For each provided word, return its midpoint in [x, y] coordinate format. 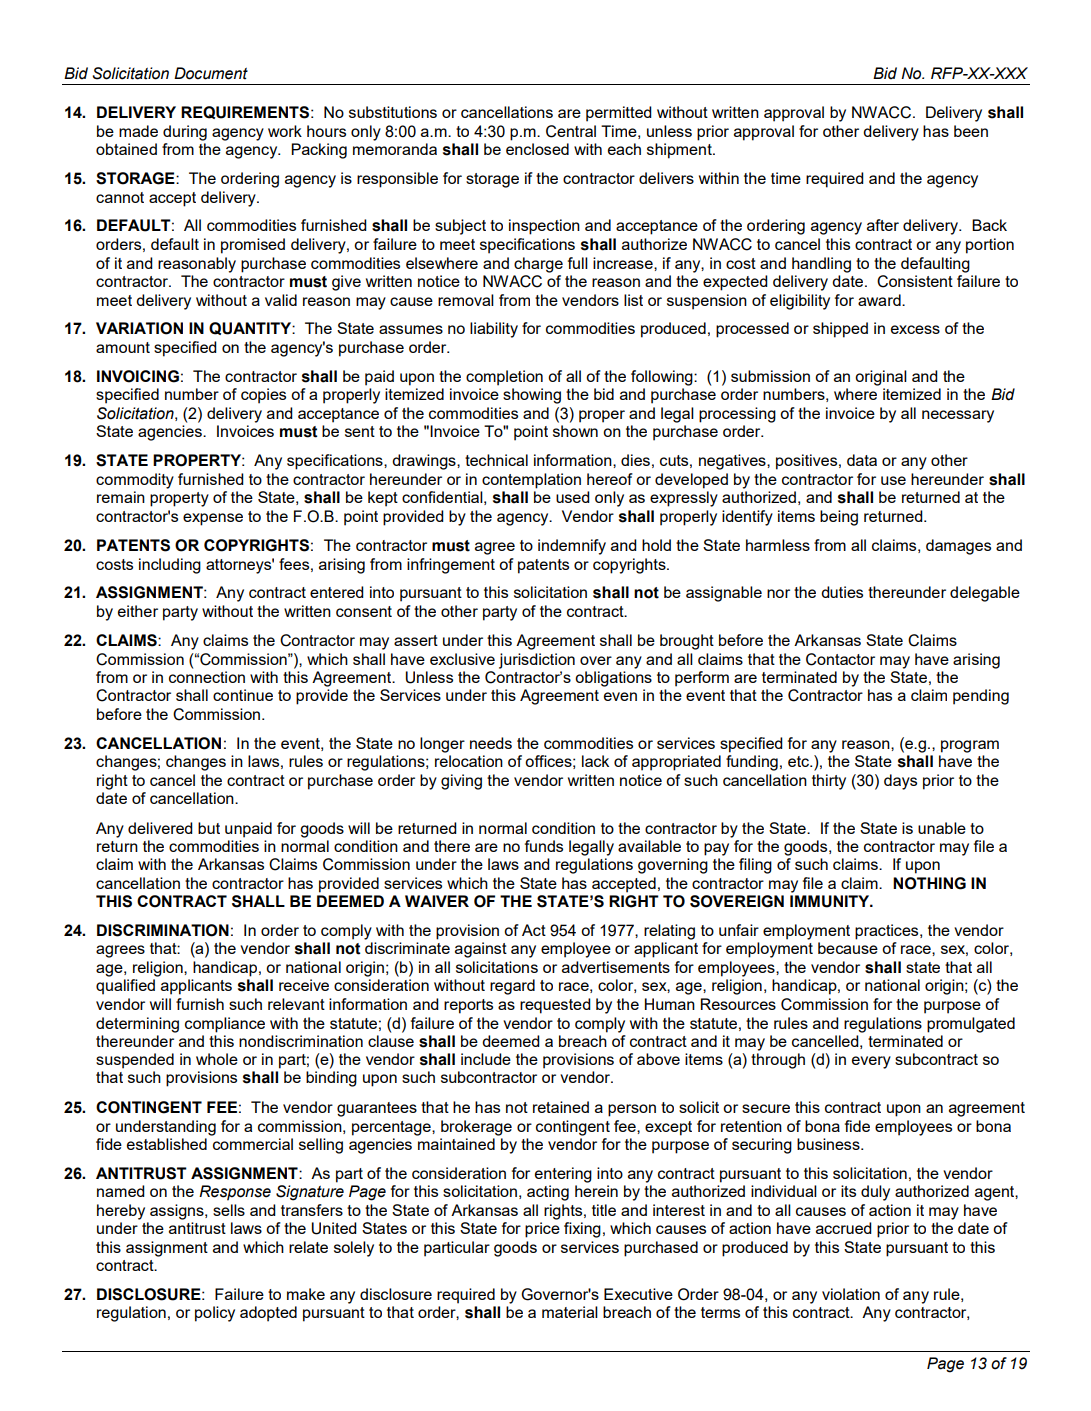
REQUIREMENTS [245, 112]
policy [215, 1314]
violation [851, 1294]
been [971, 131]
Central [571, 131]
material [570, 1312]
